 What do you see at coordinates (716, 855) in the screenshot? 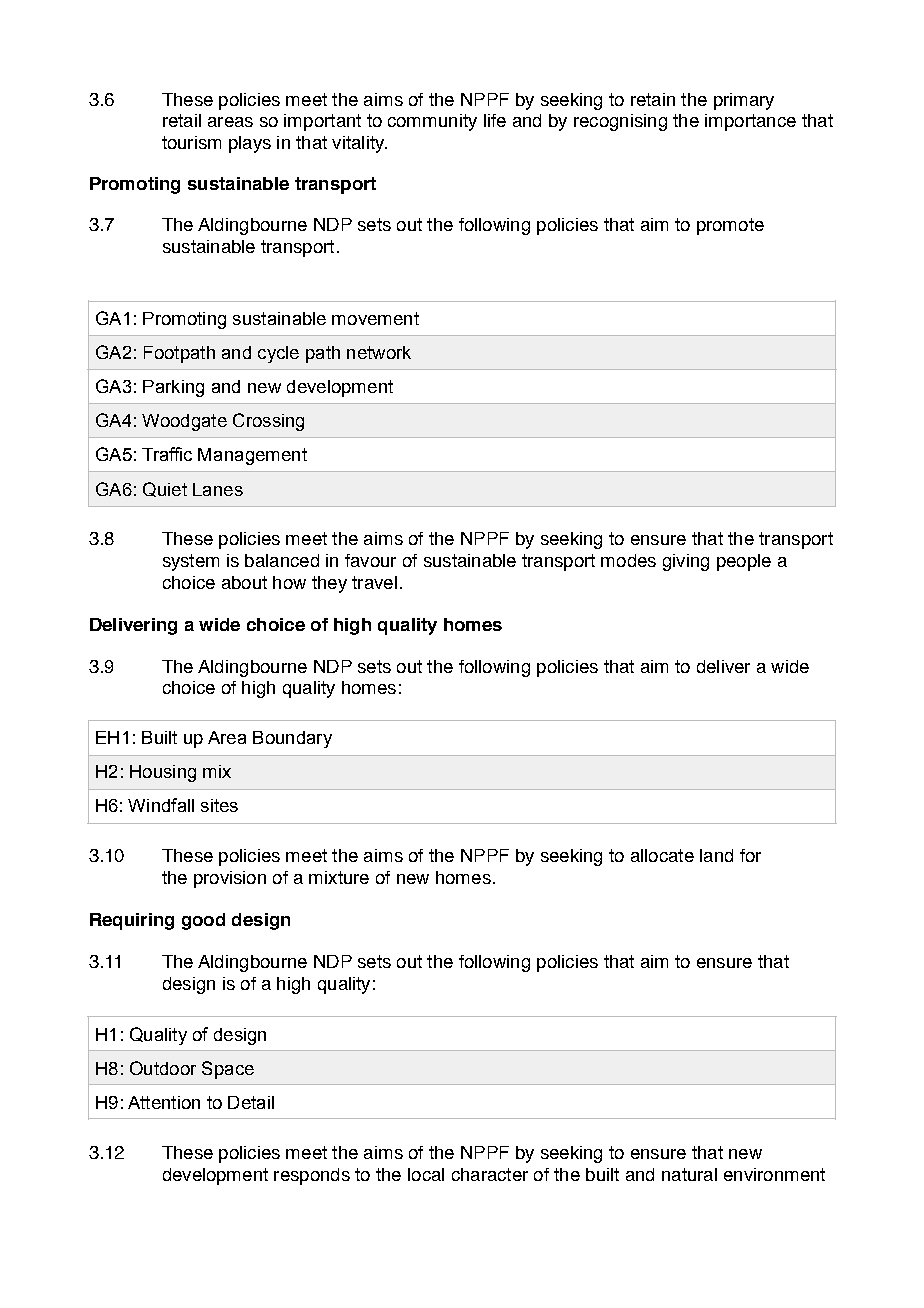
I see `land` at bounding box center [716, 855].
